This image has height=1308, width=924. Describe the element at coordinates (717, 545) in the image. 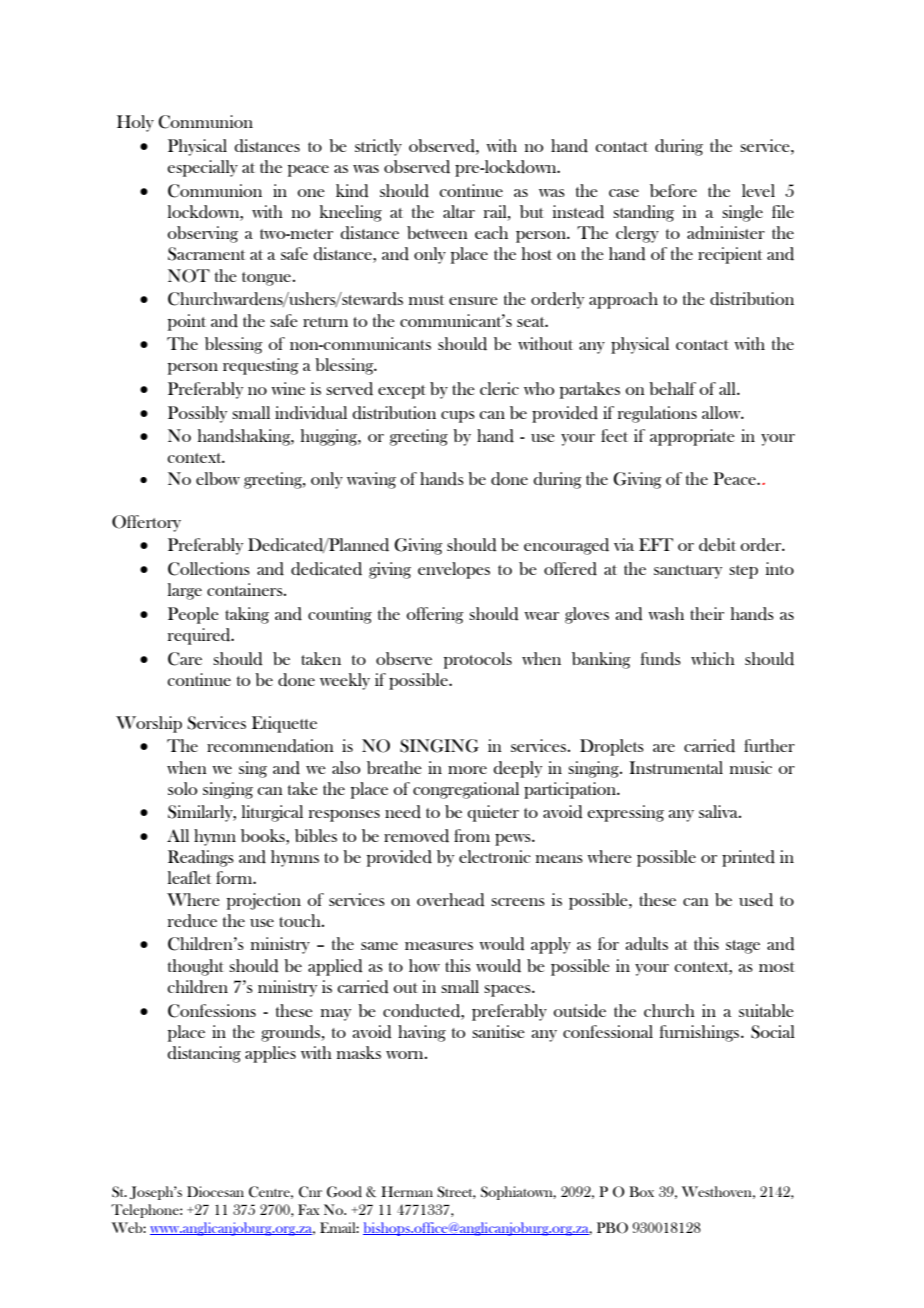

I see `debit` at that location.
